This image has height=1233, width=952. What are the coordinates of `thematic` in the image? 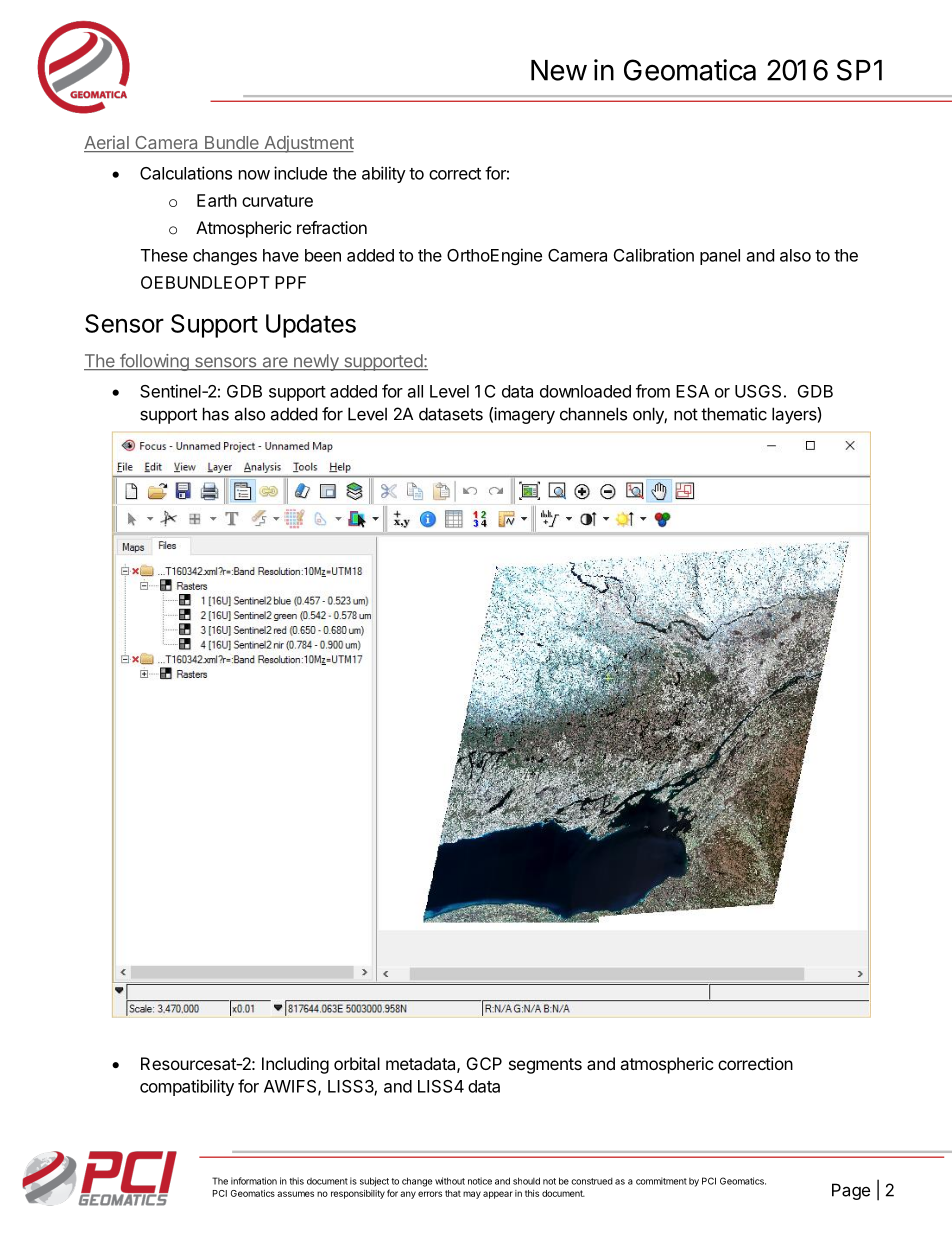 It's located at (734, 414).
